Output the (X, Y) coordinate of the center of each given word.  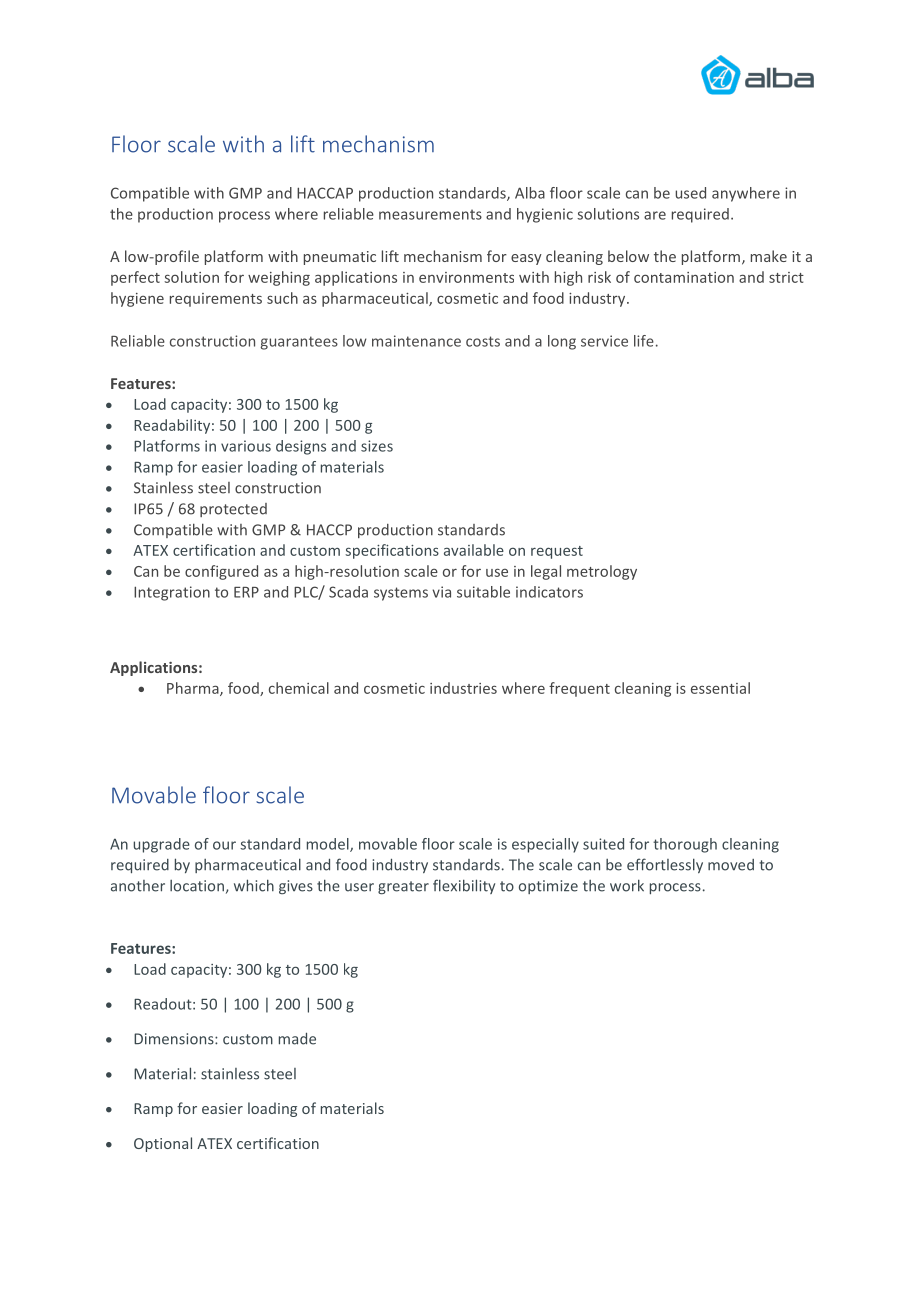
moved (731, 865)
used (690, 193)
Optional (163, 1144)
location (197, 886)
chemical (299, 688)
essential (720, 688)
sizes (377, 446)
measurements (430, 214)
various (246, 446)
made (297, 1039)
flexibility (464, 886)
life (644, 341)
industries (463, 688)
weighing (279, 278)
